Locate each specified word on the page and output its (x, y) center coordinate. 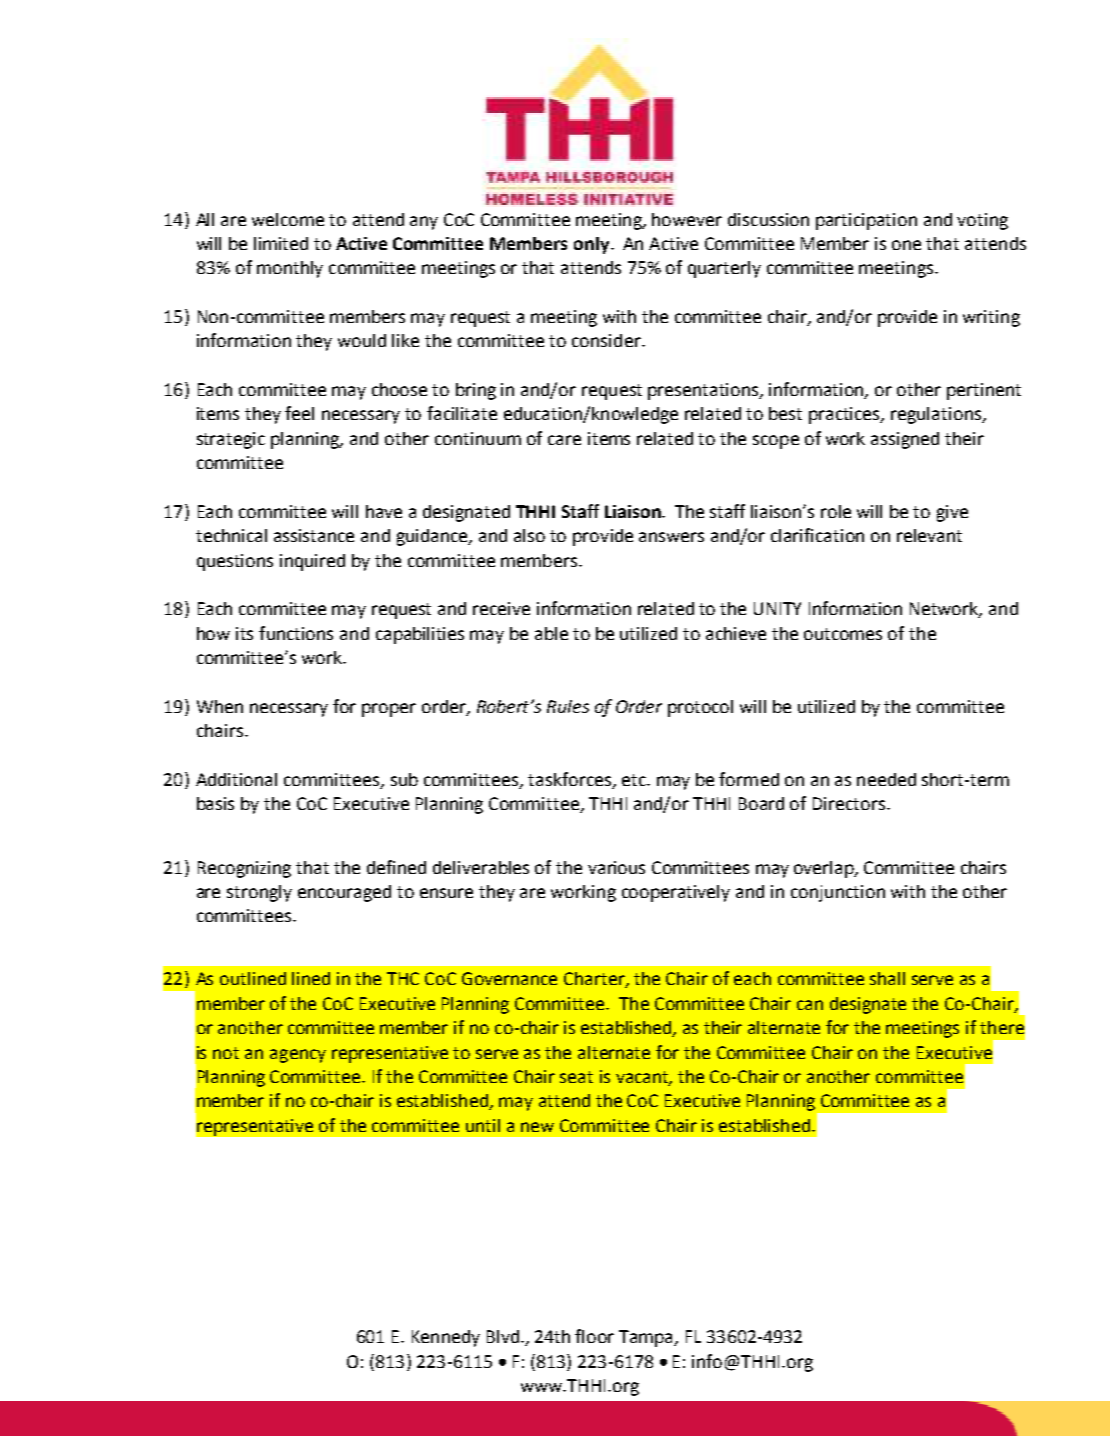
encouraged (344, 893)
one (906, 245)
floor (594, 1336)
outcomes (843, 634)
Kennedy (446, 1338)
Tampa (647, 1338)
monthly (290, 269)
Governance (509, 978)
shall (887, 978)
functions (296, 633)
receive (501, 608)
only (593, 245)
